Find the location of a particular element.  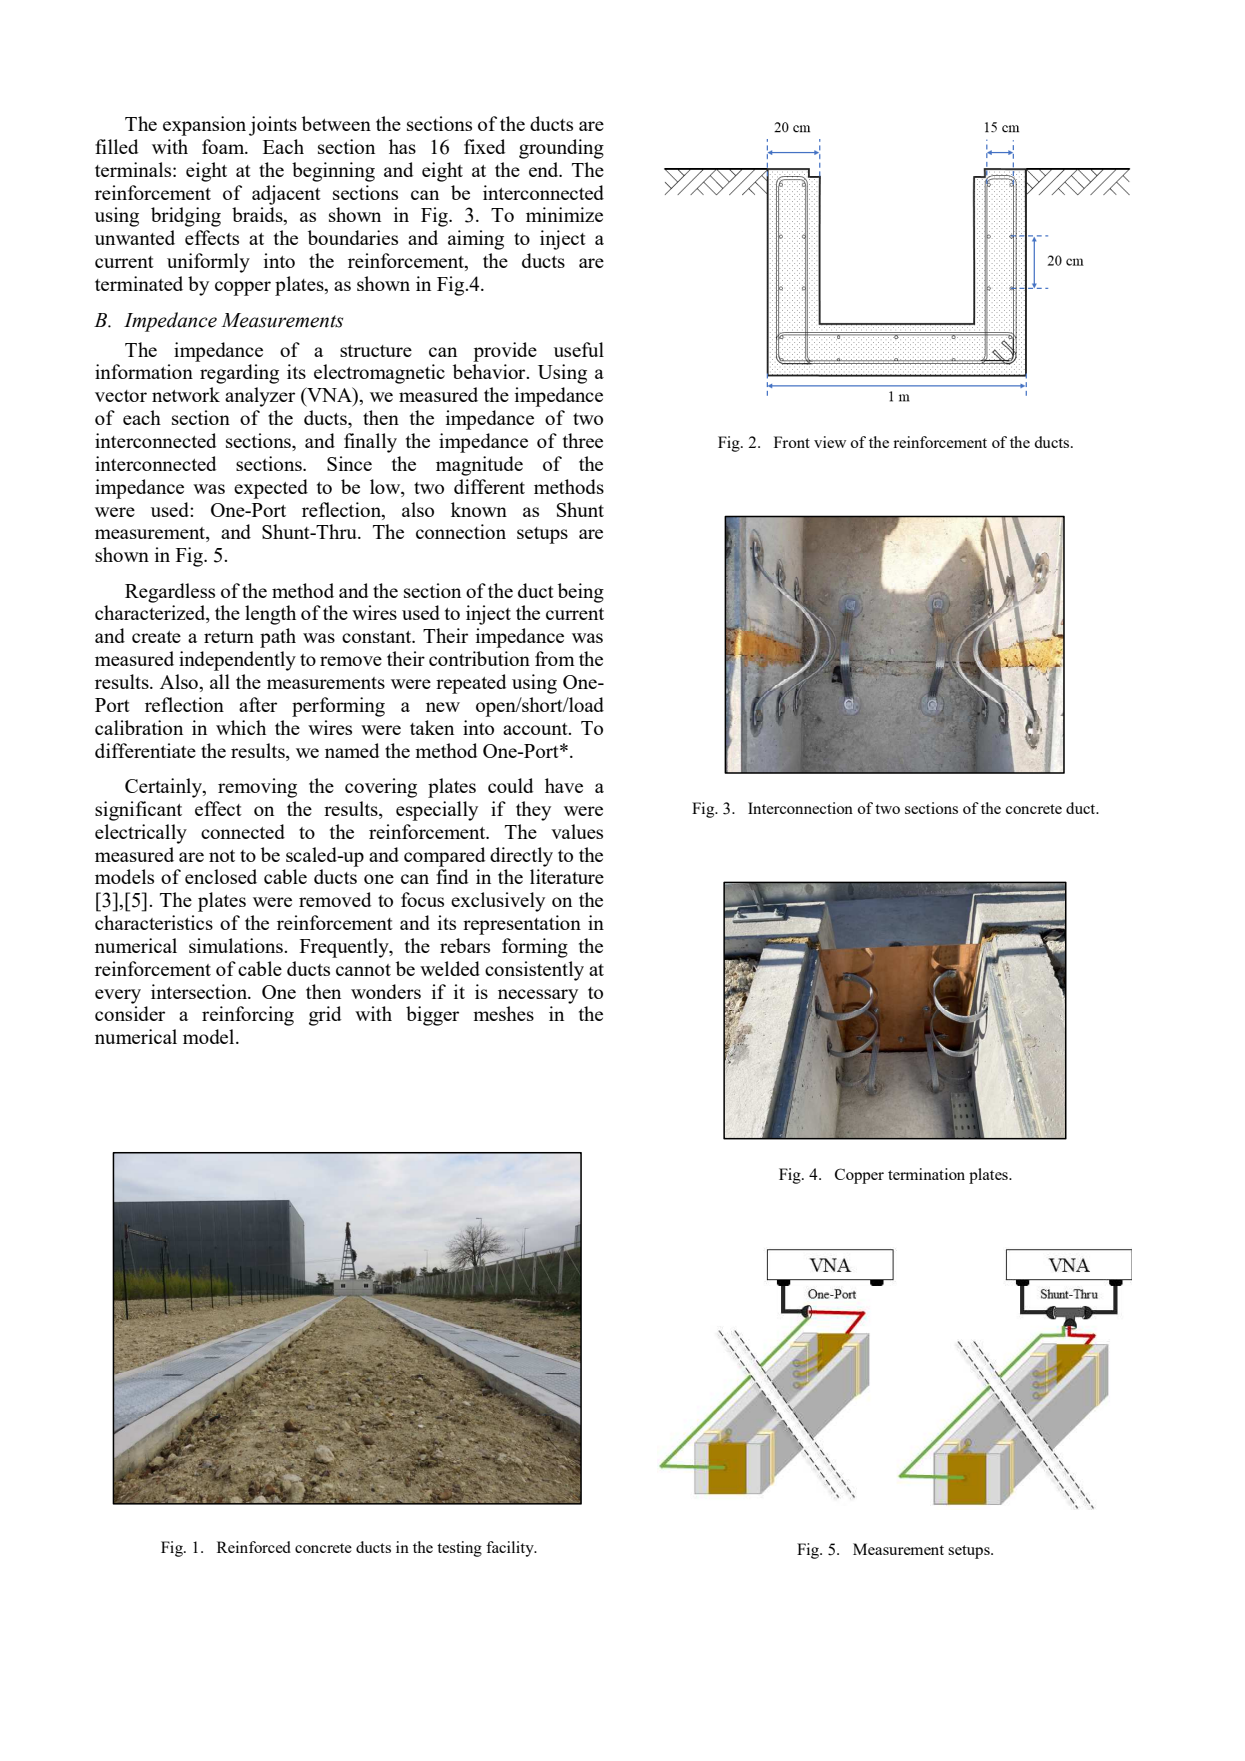

testing is located at coordinates (459, 1549).
